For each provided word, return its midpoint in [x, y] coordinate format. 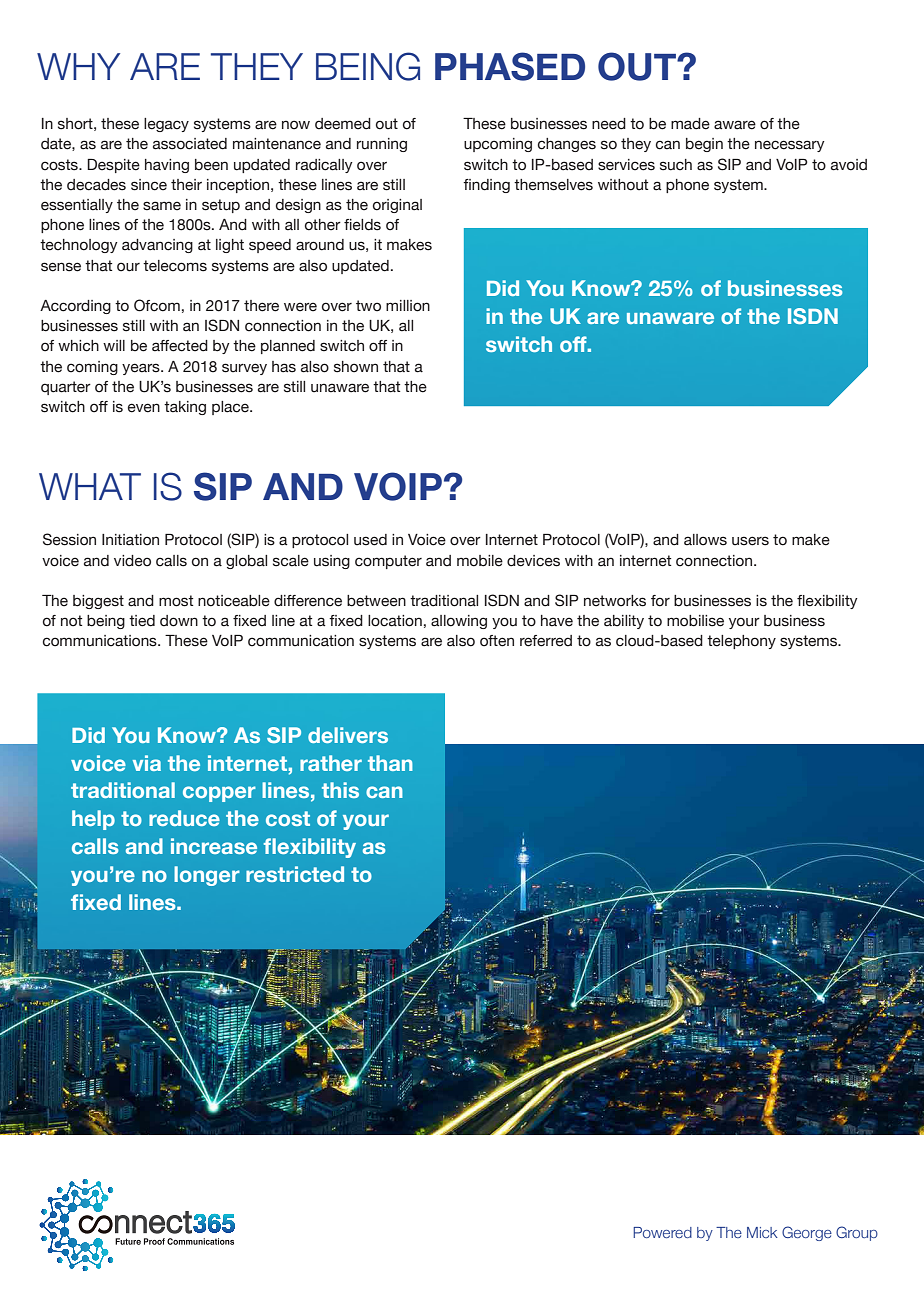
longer [207, 876]
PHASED [510, 66]
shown [356, 367]
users [750, 541]
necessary [790, 146]
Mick [762, 1232]
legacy [166, 125]
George [807, 1233]
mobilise [695, 621]
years [142, 369]
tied [142, 621]
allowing [459, 622]
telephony [741, 642]
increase [214, 846]
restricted [295, 874]
